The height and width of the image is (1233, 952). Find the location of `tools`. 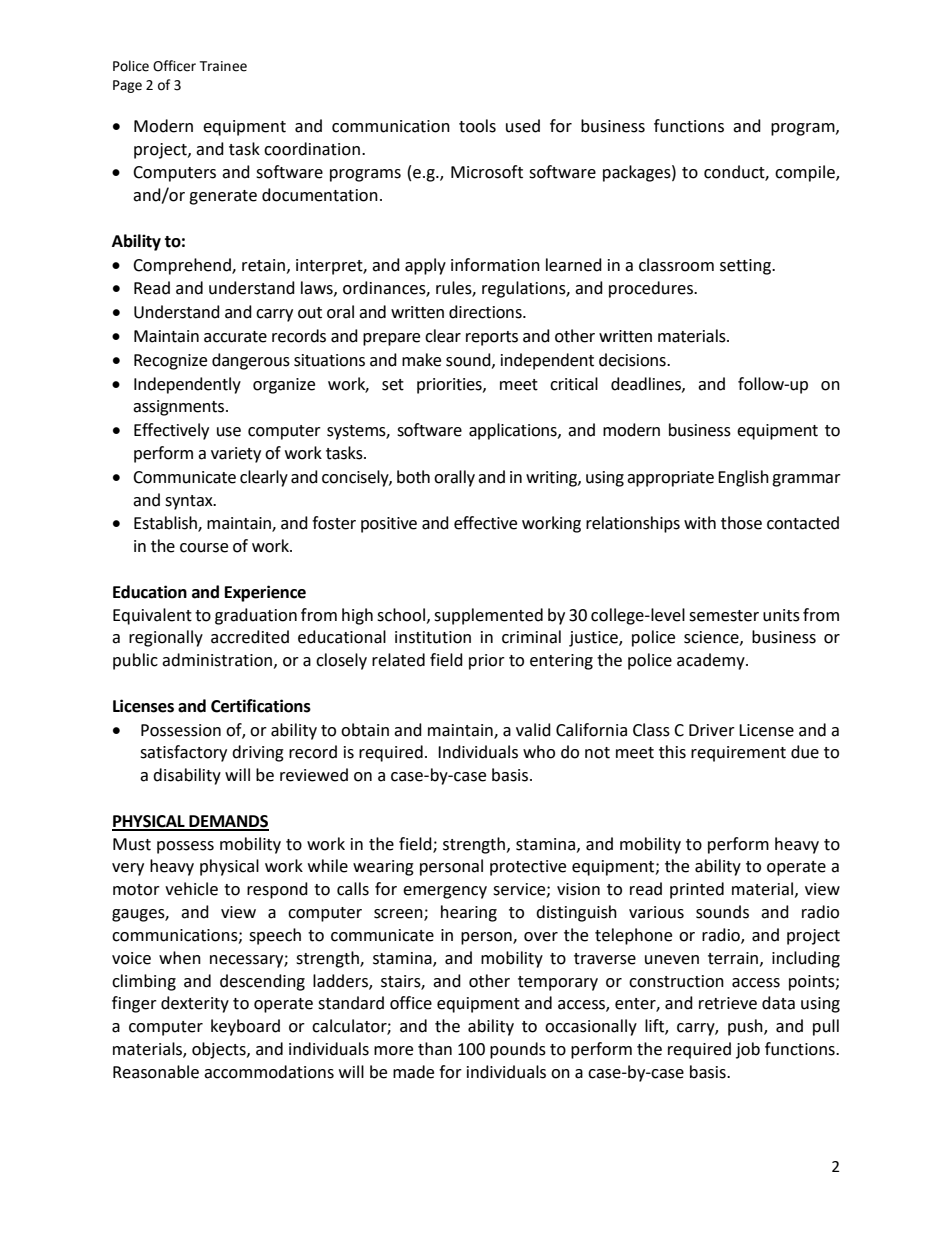

tools is located at coordinates (477, 126).
